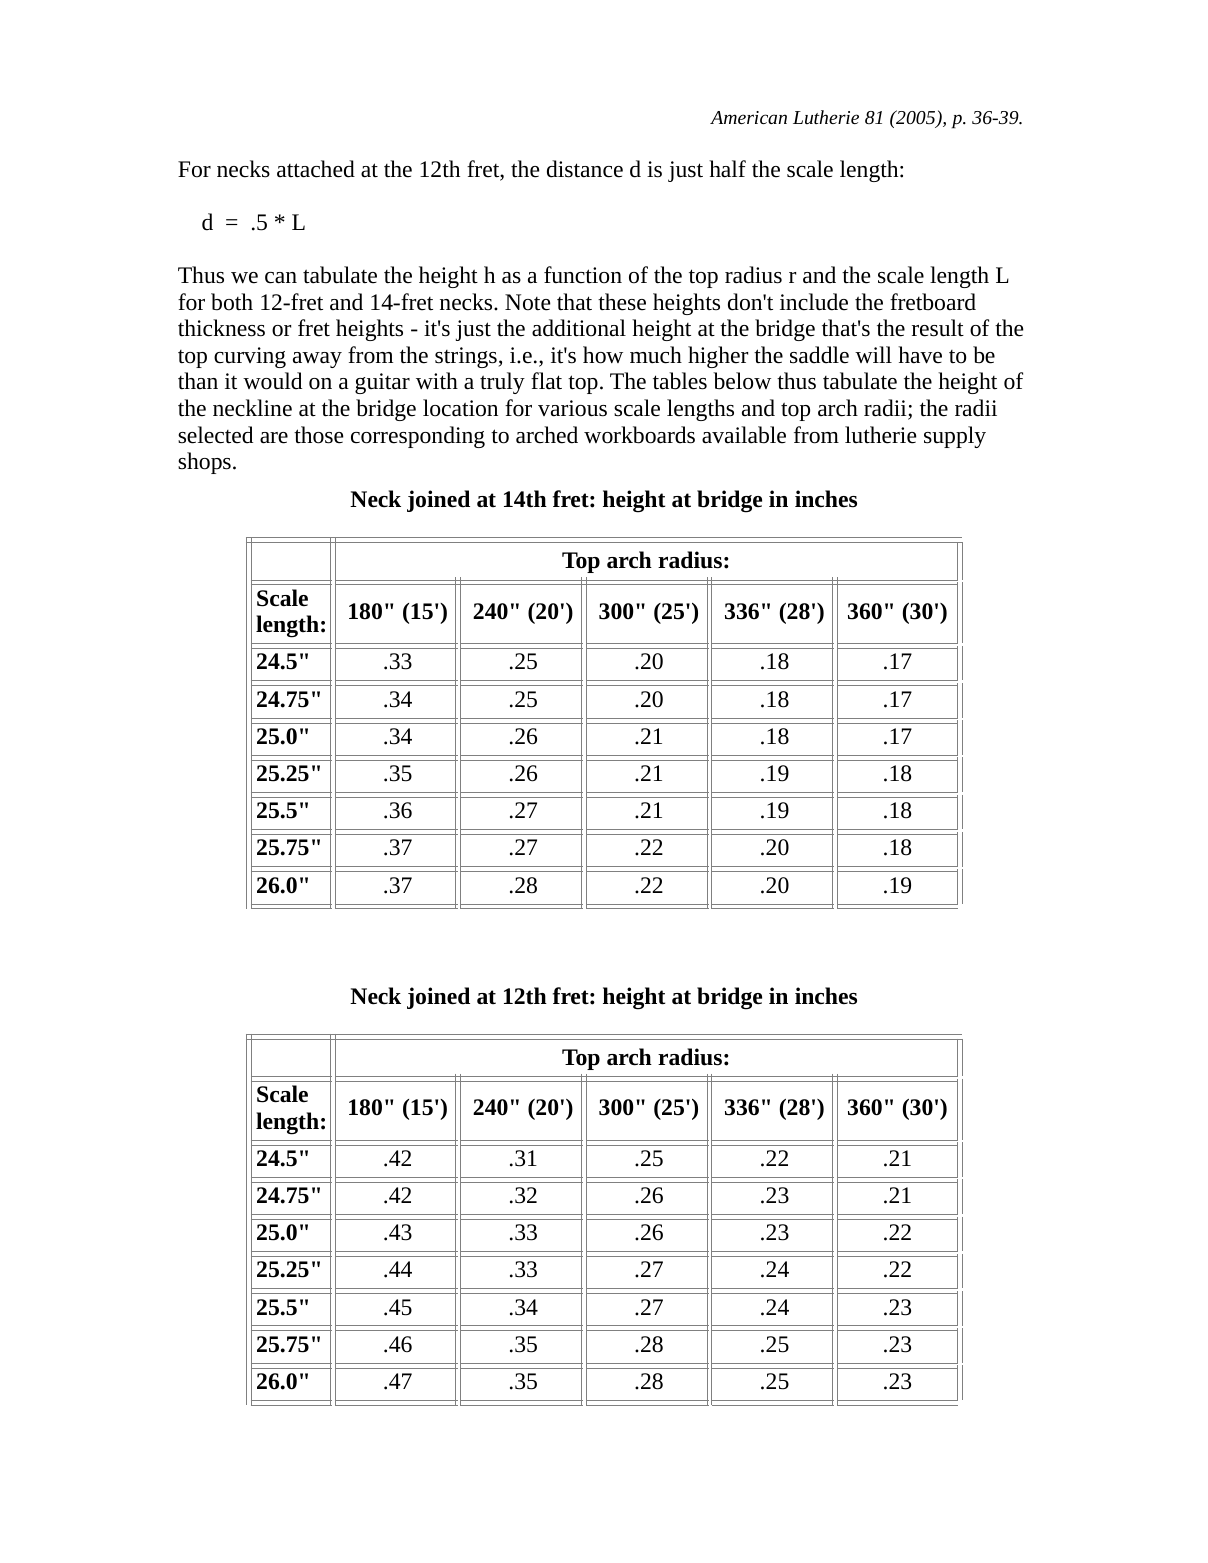 The height and width of the screenshot is (1563, 1208). I want to click on are, so click(274, 438).
